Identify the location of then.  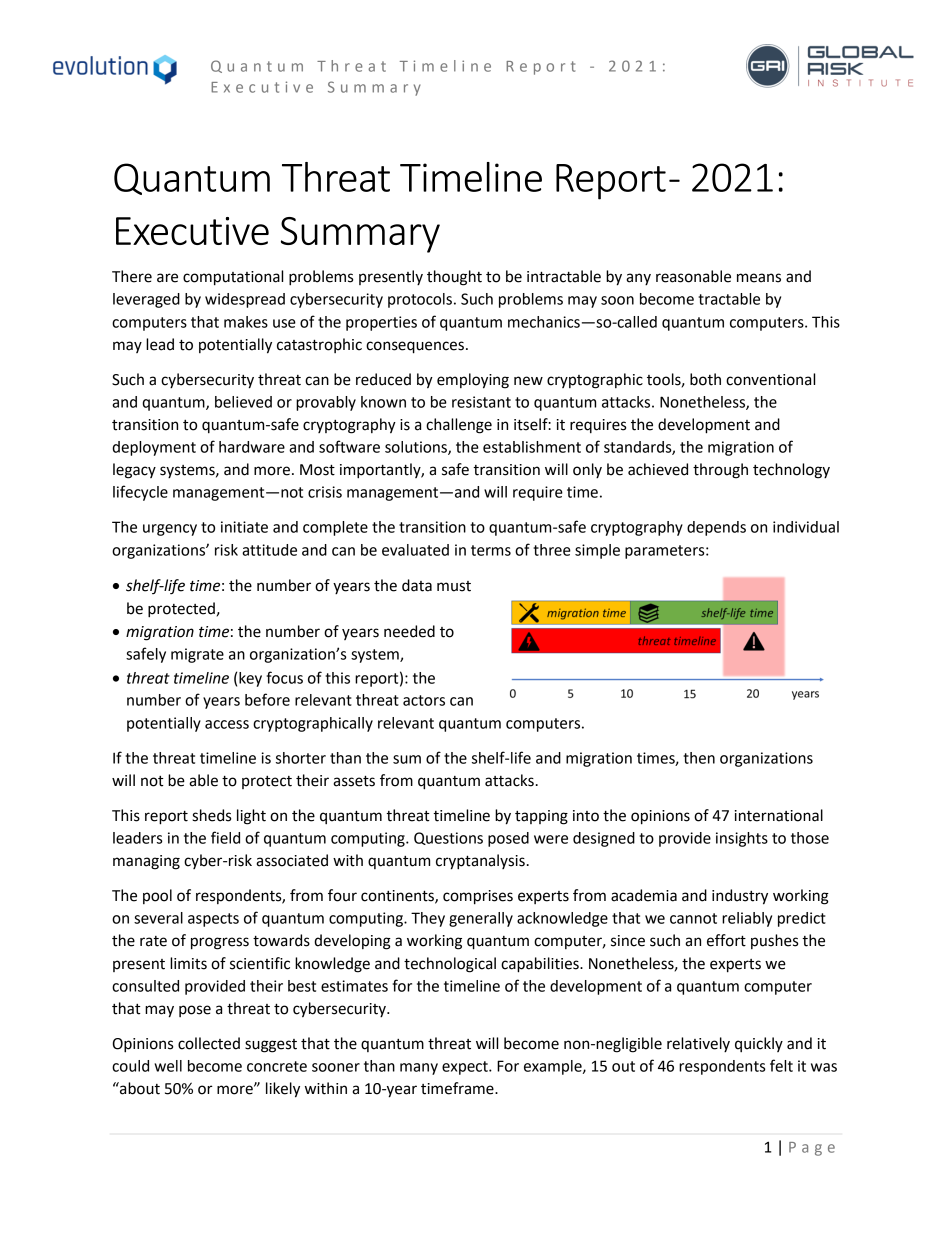
(699, 758).
